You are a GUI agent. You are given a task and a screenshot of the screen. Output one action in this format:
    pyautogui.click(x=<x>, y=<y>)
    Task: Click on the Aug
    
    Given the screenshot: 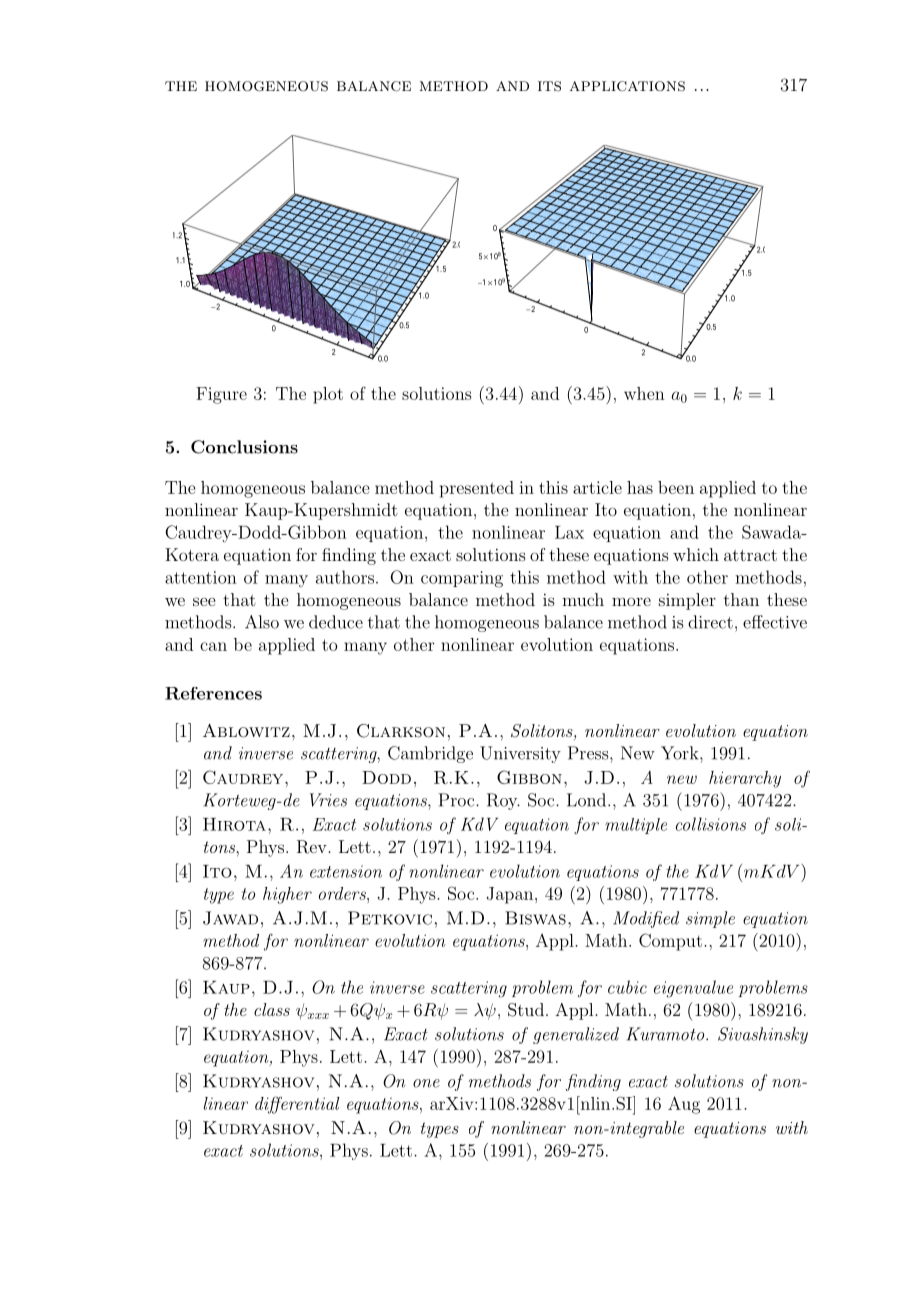 What is the action you would take?
    pyautogui.click(x=684, y=1105)
